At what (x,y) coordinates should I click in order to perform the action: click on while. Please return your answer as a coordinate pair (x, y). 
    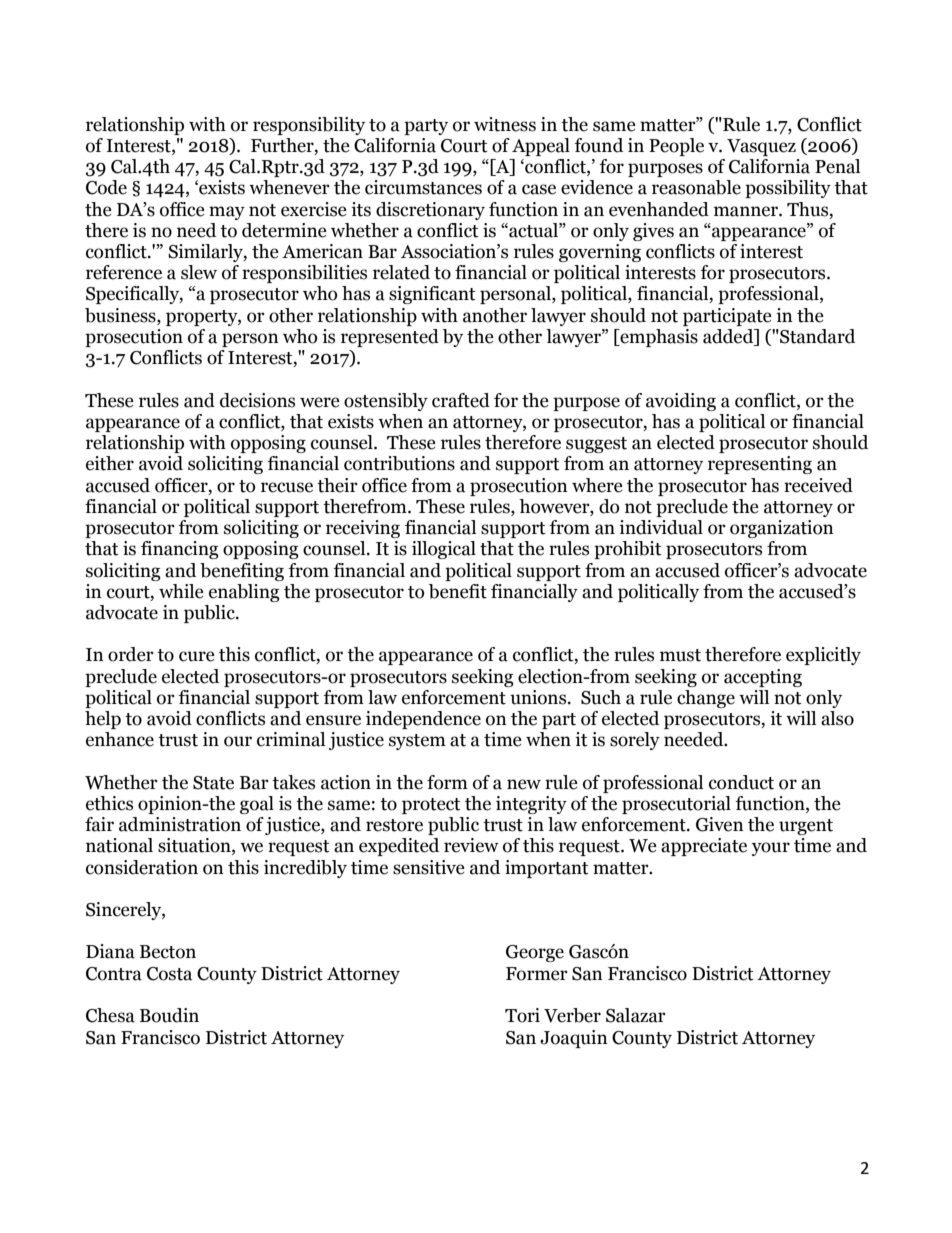
    Looking at the image, I should click on (181, 591).
